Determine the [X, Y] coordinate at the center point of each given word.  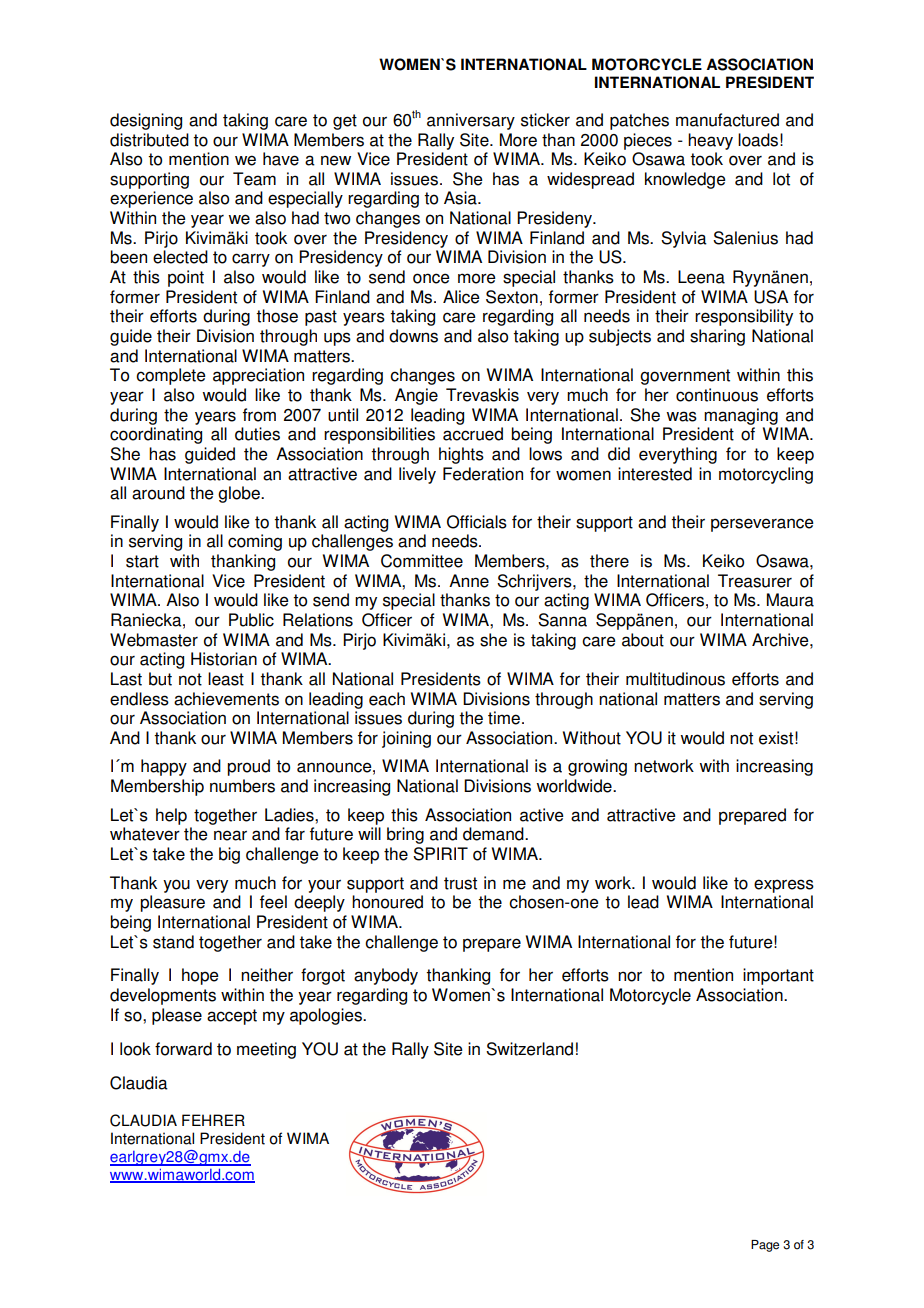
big [229, 855]
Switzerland [529, 1049]
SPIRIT [440, 854]
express [784, 886]
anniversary [471, 121]
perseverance [762, 525]
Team [254, 179]
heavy [710, 141]
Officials [477, 522]
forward [183, 1049]
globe [240, 494]
